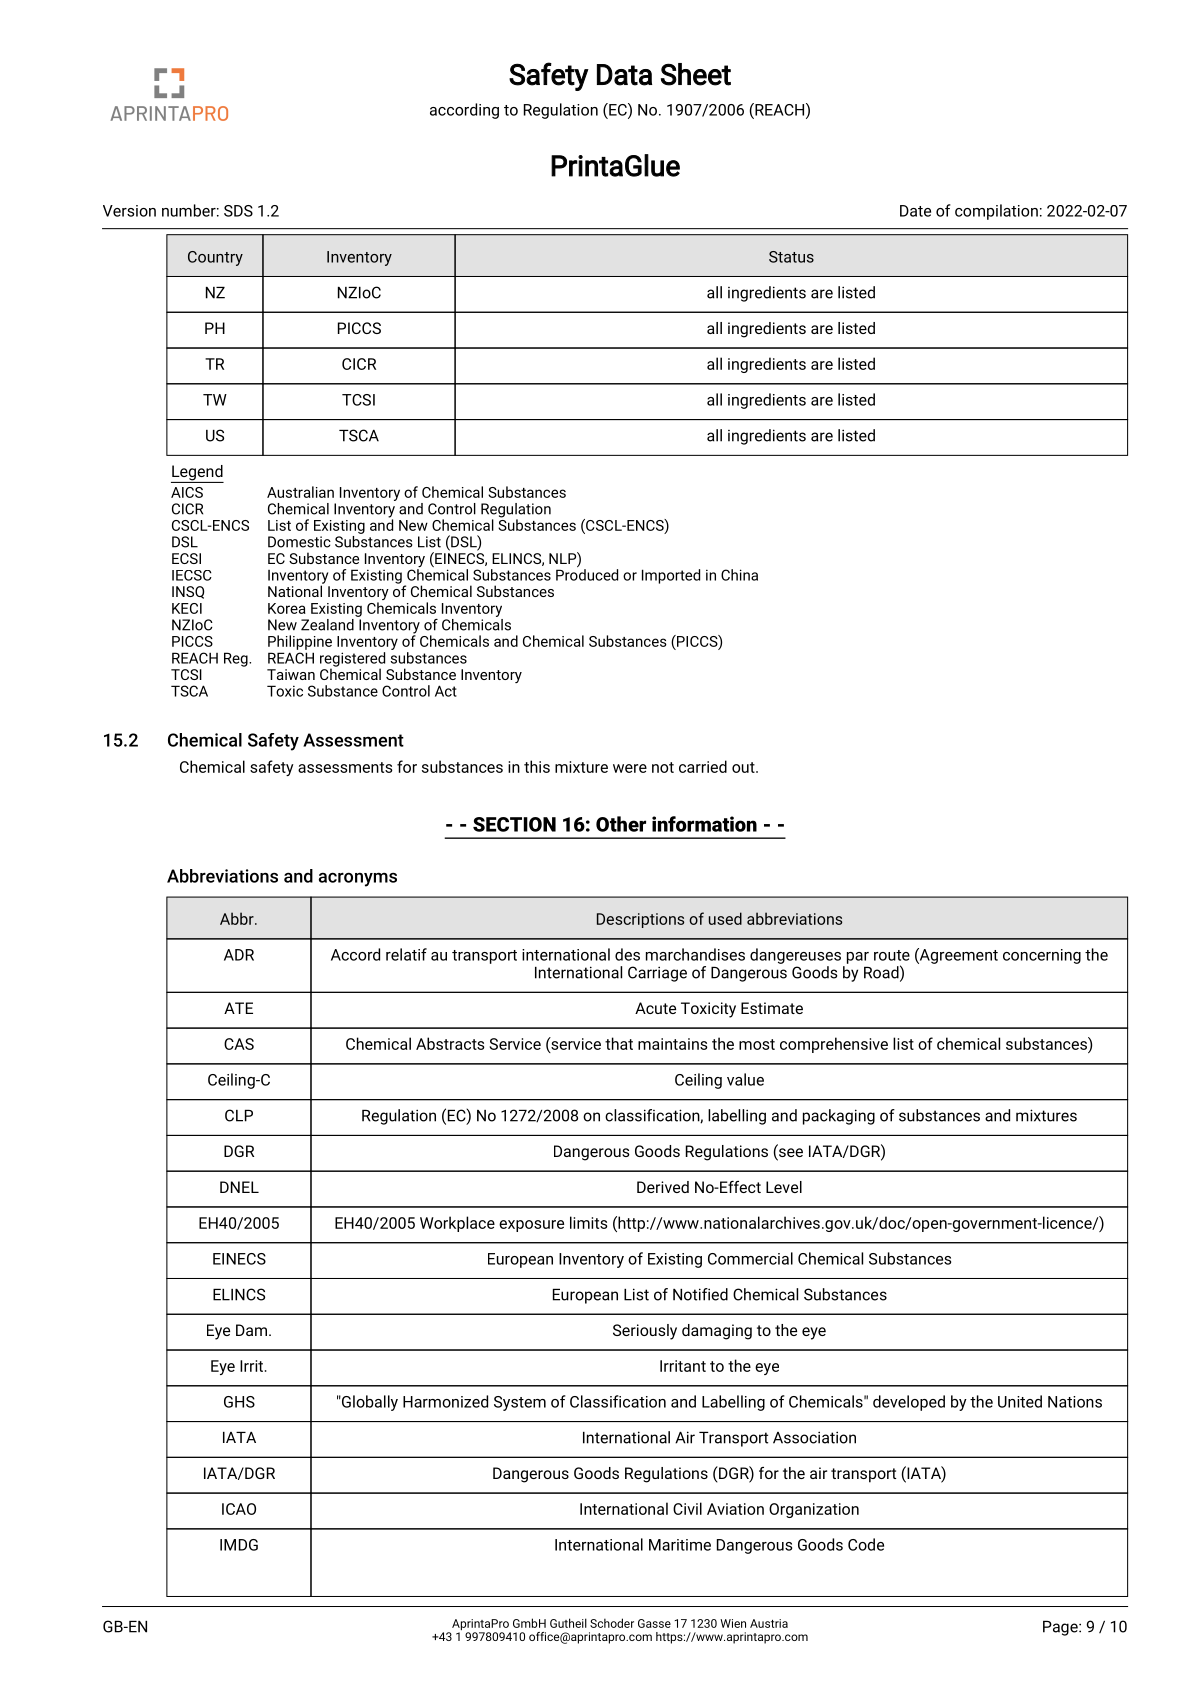 This image has width=1196, height=1692. What do you see at coordinates (239, 1509) in the image?
I see `ICAO` at bounding box center [239, 1509].
